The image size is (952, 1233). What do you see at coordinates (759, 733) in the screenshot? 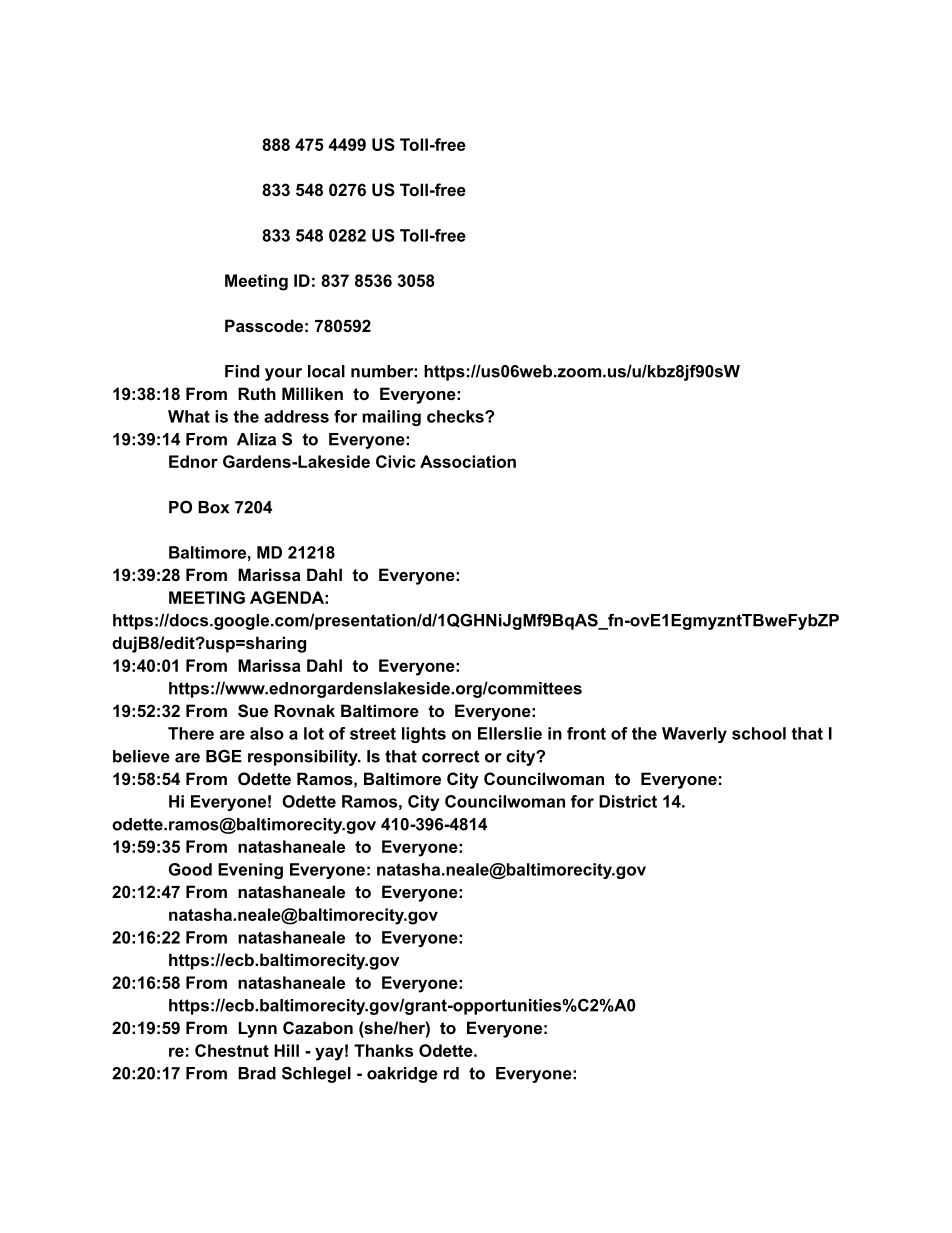
I see `school` at bounding box center [759, 733].
